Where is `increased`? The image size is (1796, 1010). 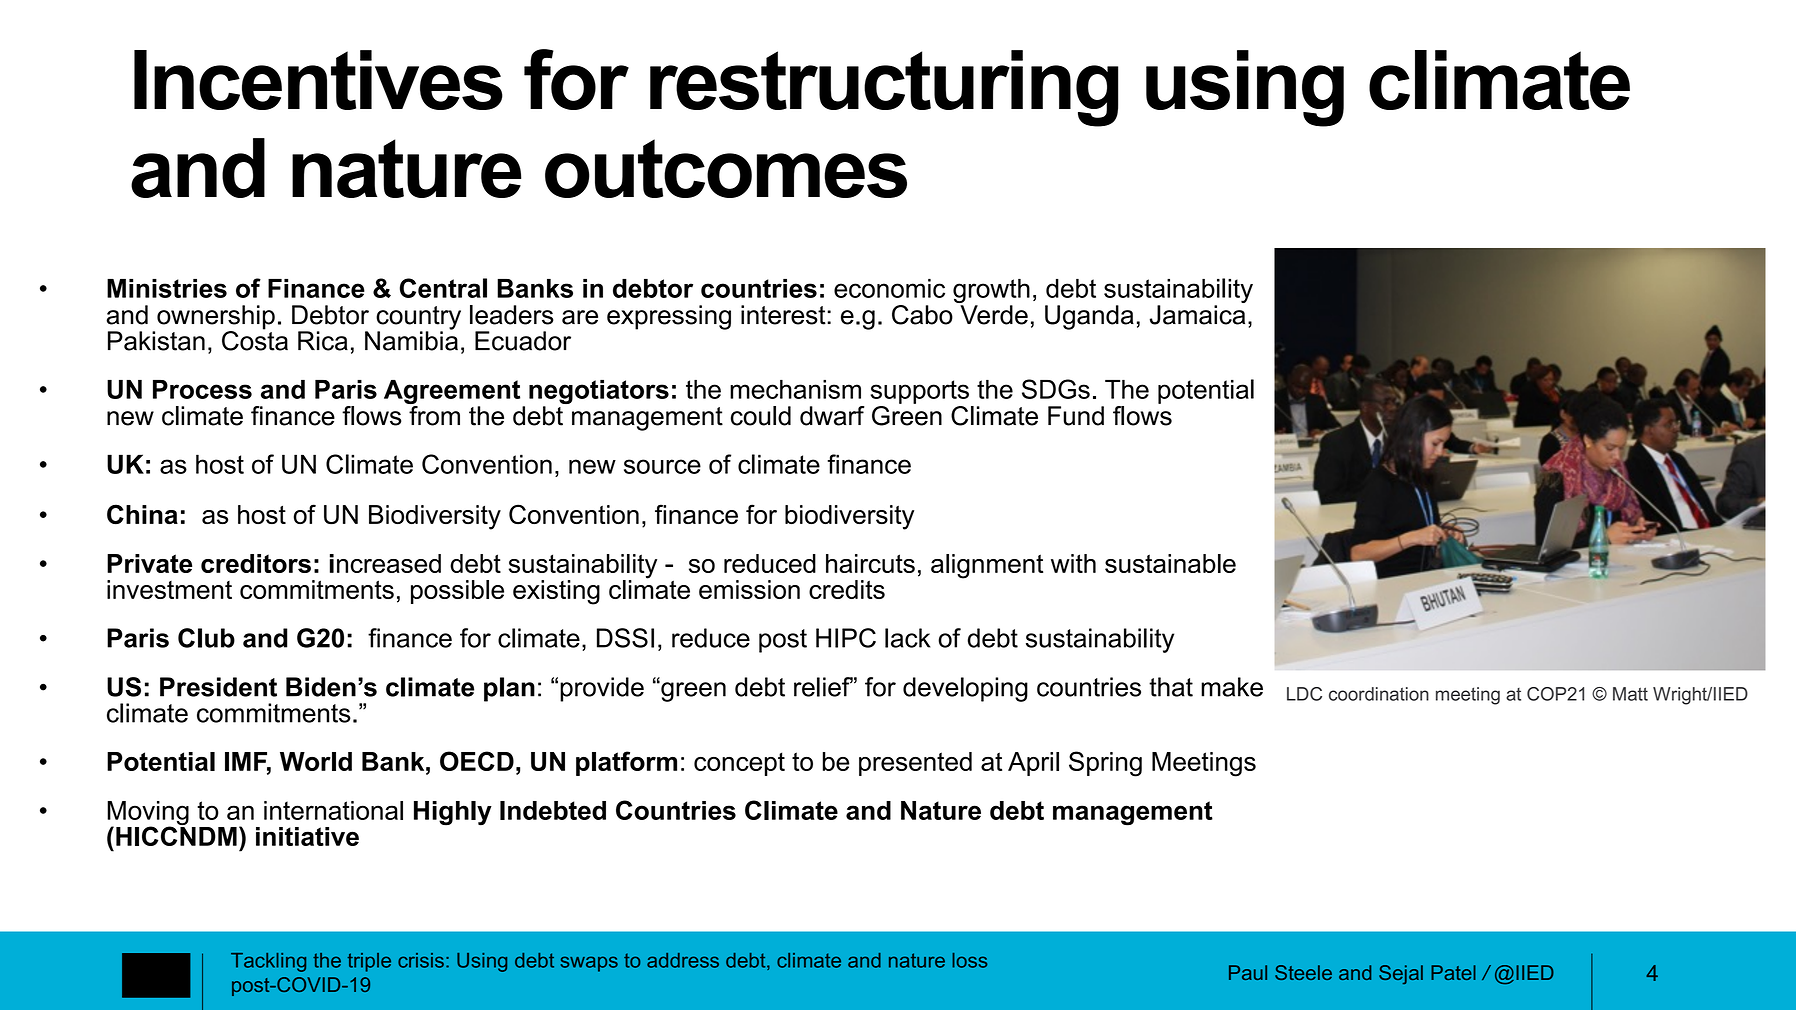
increased is located at coordinates (385, 563).
